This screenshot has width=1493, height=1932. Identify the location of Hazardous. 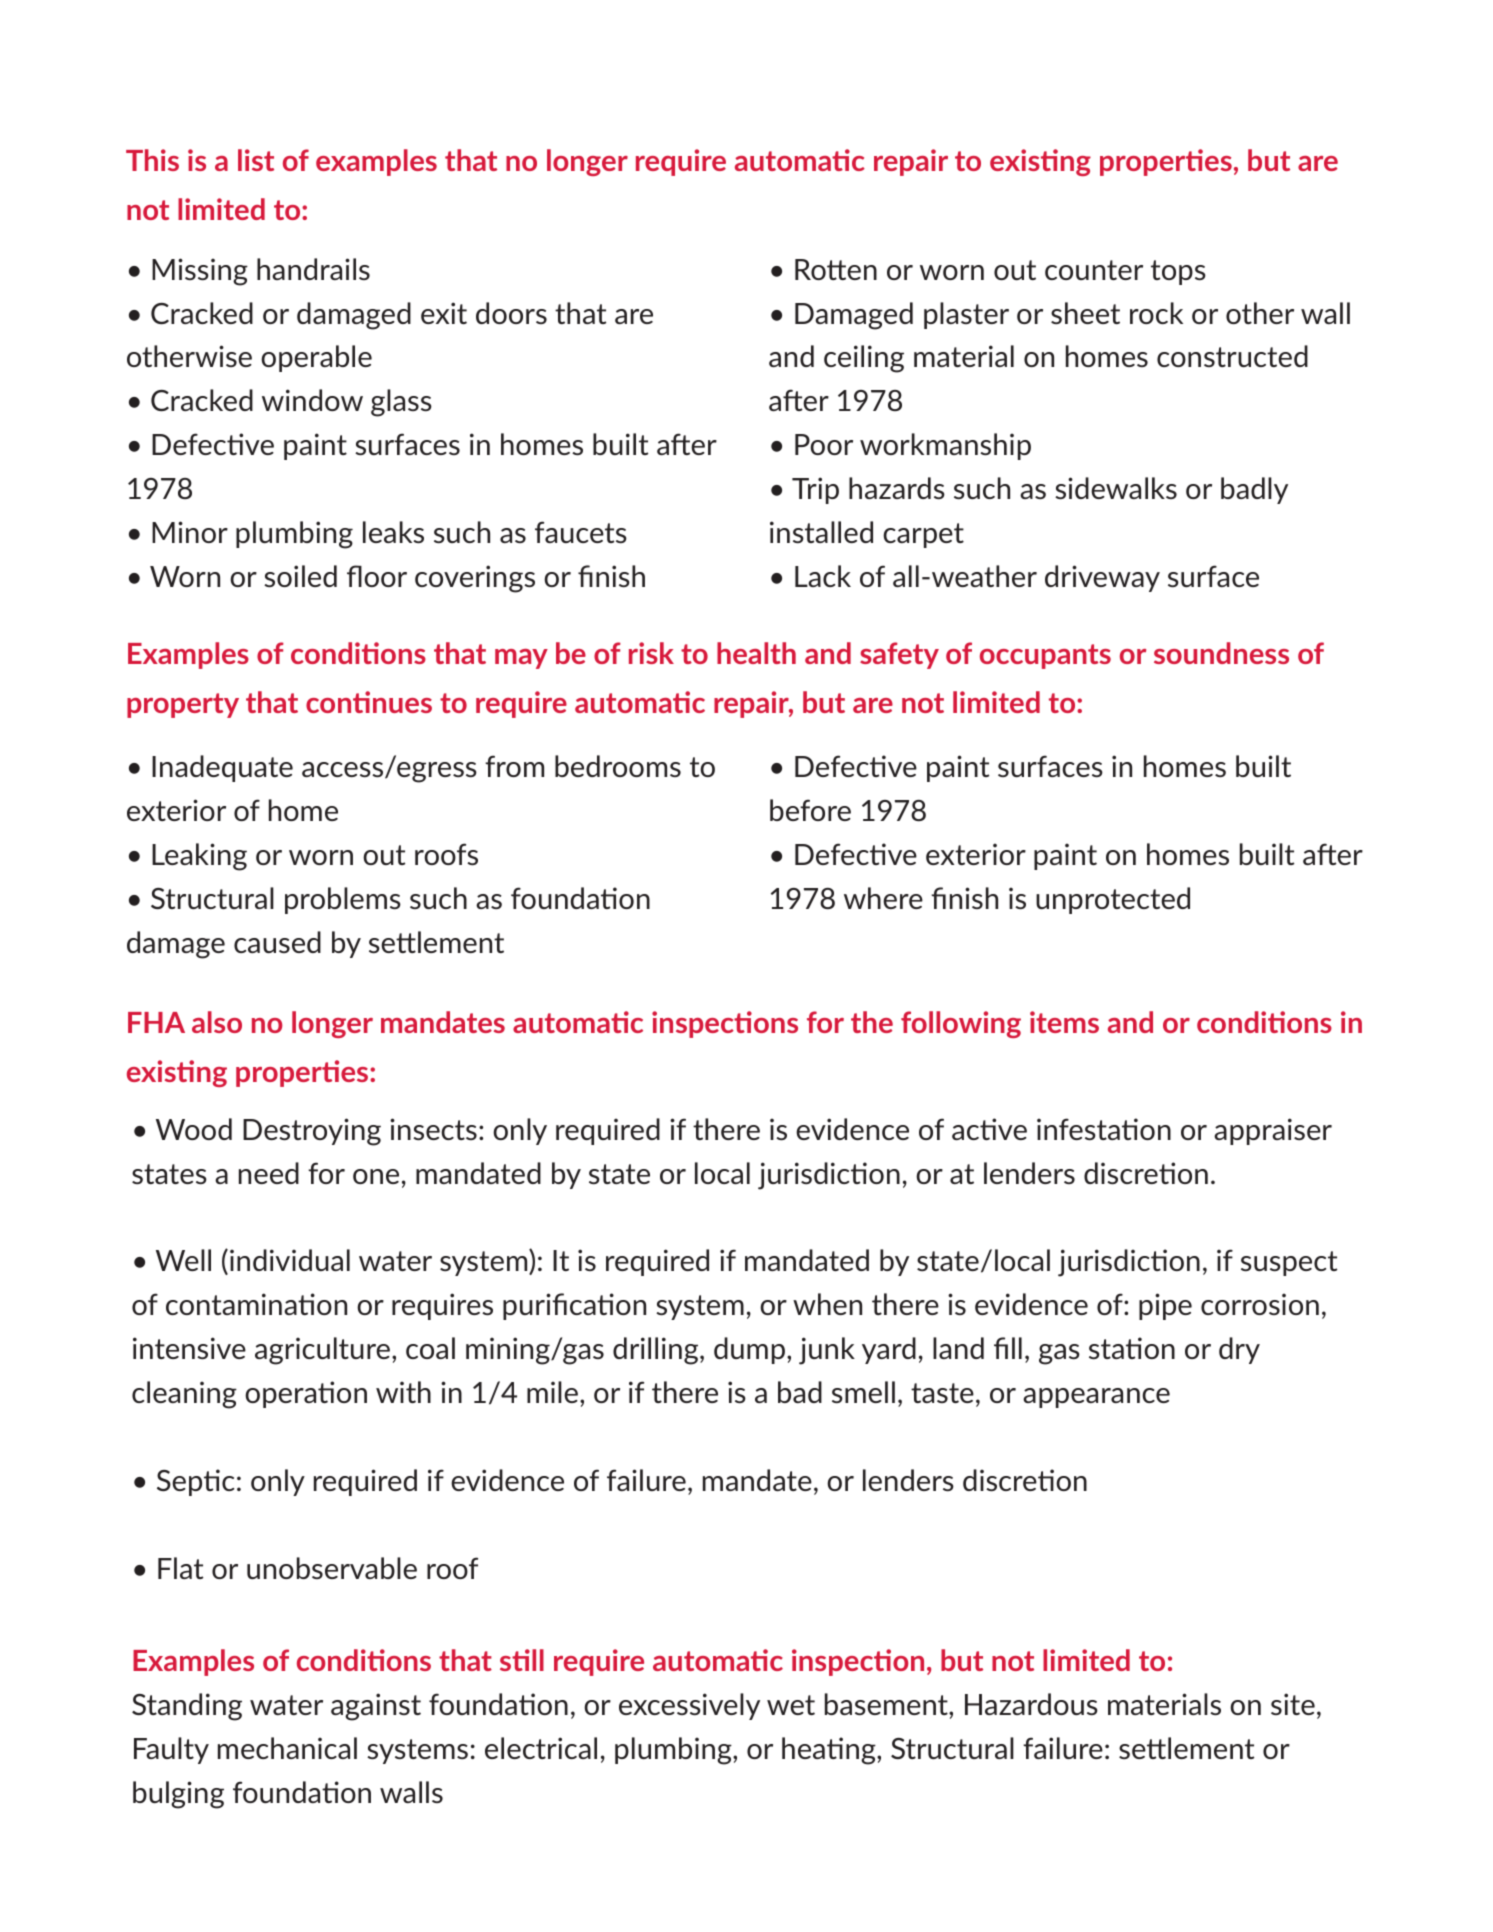
(1031, 1704).
